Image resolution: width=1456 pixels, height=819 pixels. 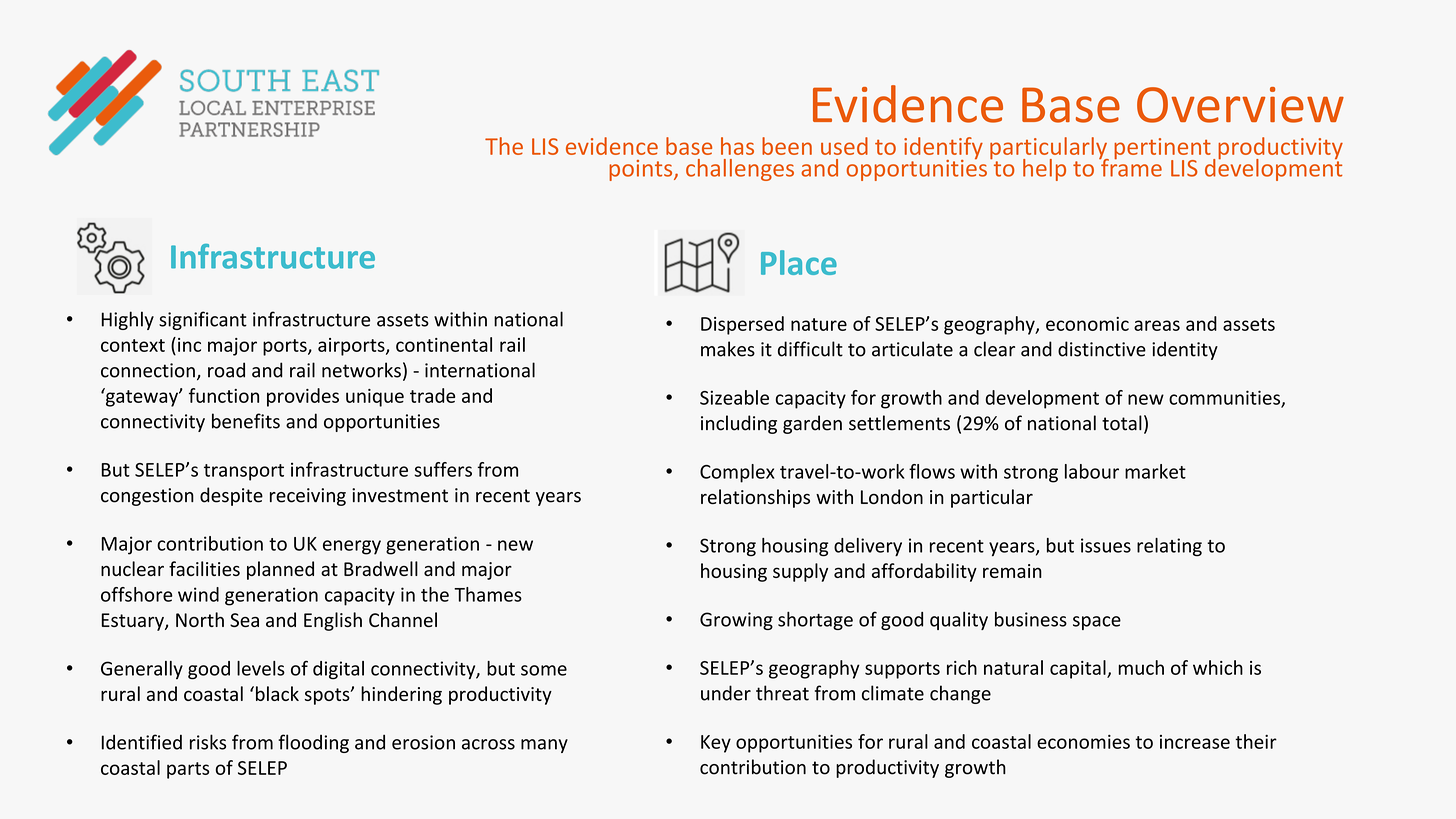 I want to click on pertinent, so click(x=1162, y=150).
